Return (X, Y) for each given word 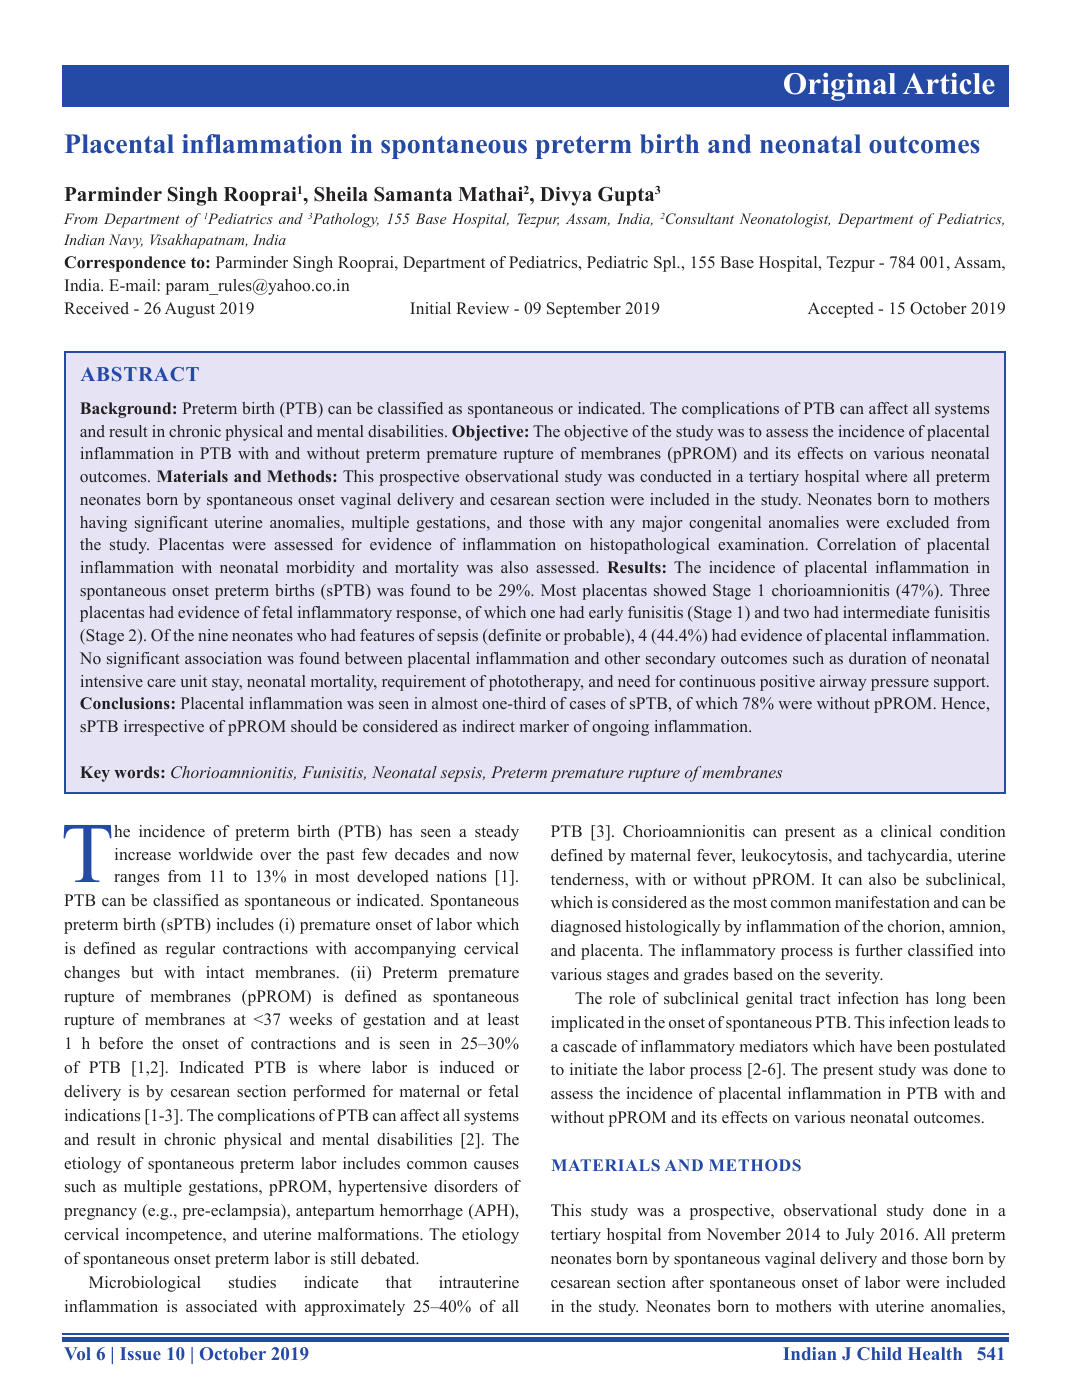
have (876, 1046)
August (190, 310)
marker (544, 726)
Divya (566, 196)
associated (221, 1306)
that (399, 1282)
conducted (676, 476)
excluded (918, 522)
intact (225, 972)
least (503, 1019)
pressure (900, 685)
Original (840, 87)
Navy (126, 241)
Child (879, 1353)
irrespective (164, 728)
